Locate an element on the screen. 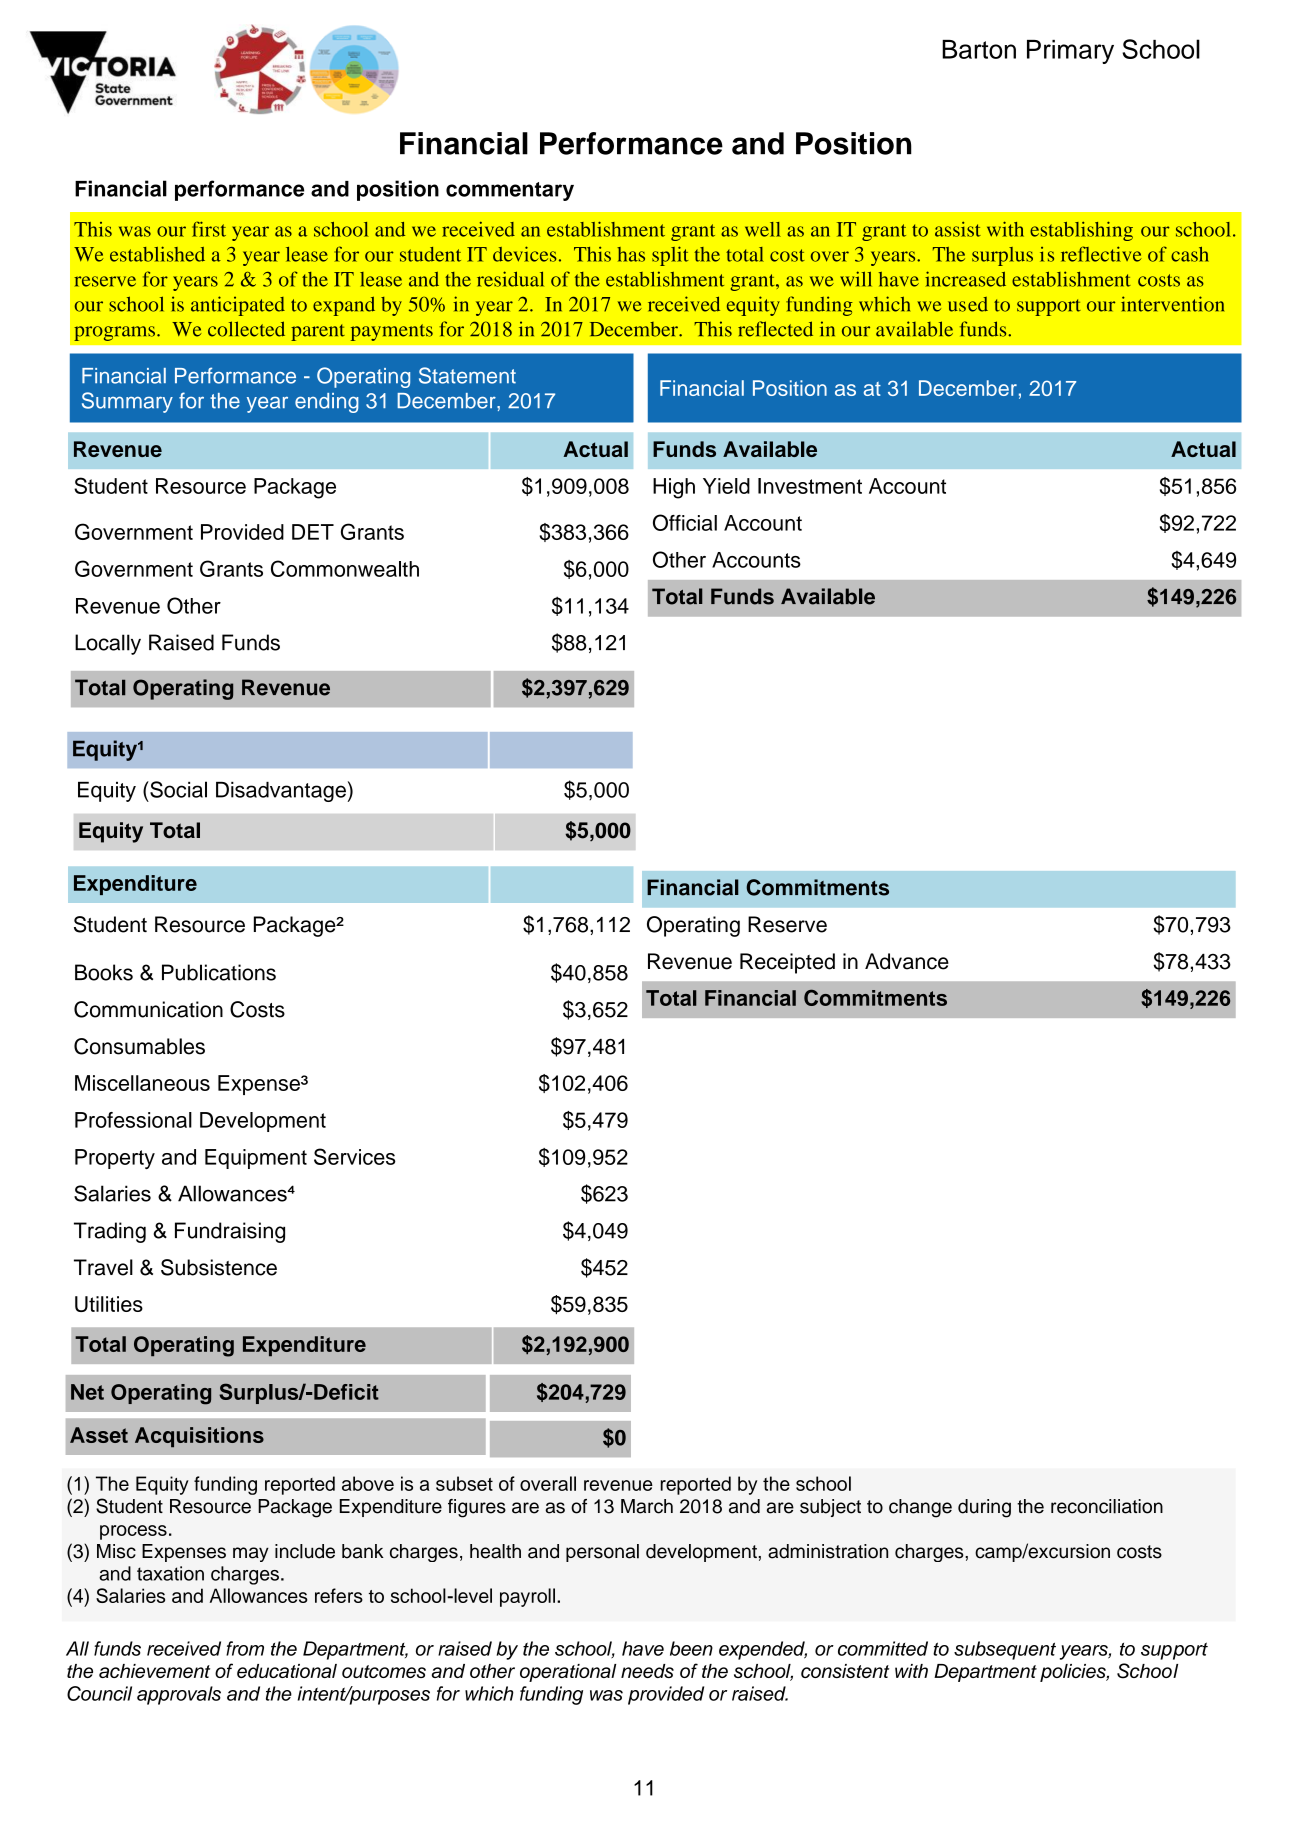 This screenshot has height=1824, width=1308. Primary is located at coordinates (1070, 52).
